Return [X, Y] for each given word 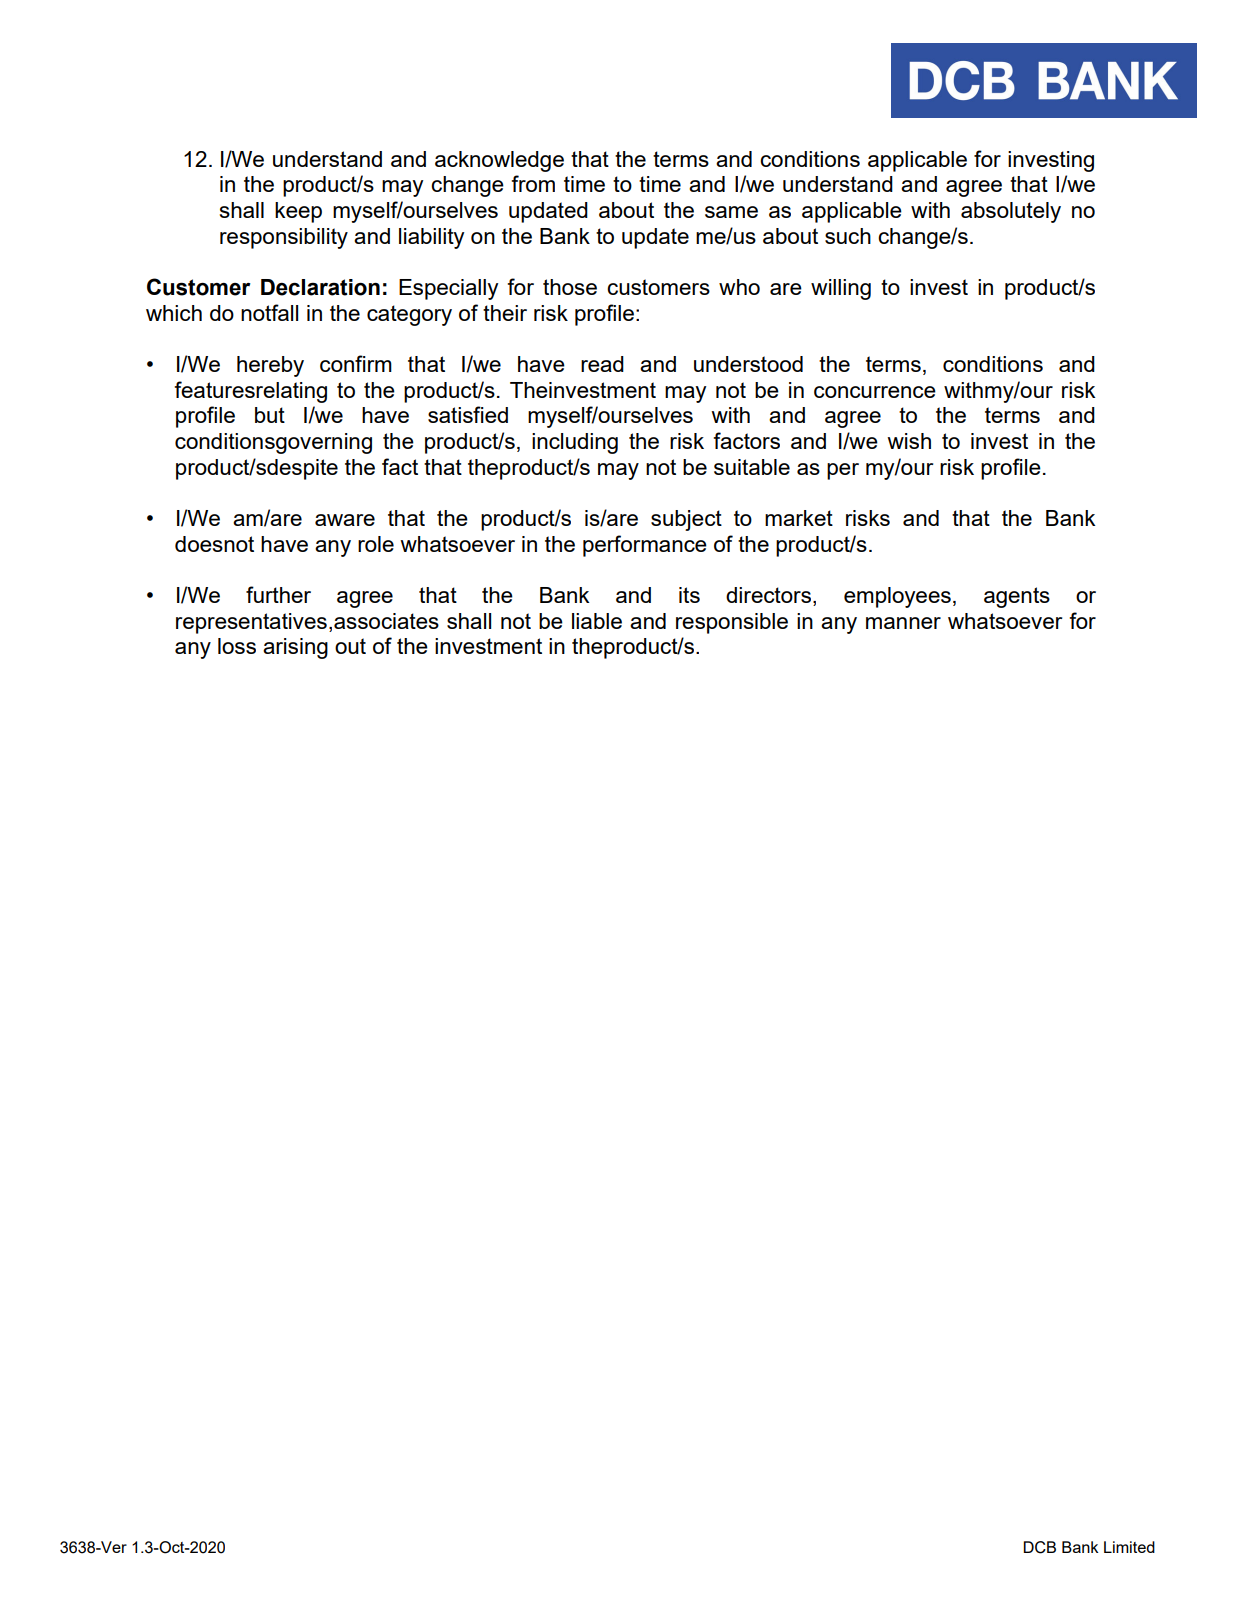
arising [295, 648]
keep [298, 212]
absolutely [1011, 212]
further [278, 594]
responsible [732, 623]
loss [237, 646]
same [731, 212]
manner [903, 623]
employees [897, 597]
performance [645, 546]
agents [1017, 597]
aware [345, 520]
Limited [1129, 1547]
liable [597, 621]
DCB [1039, 1547]
